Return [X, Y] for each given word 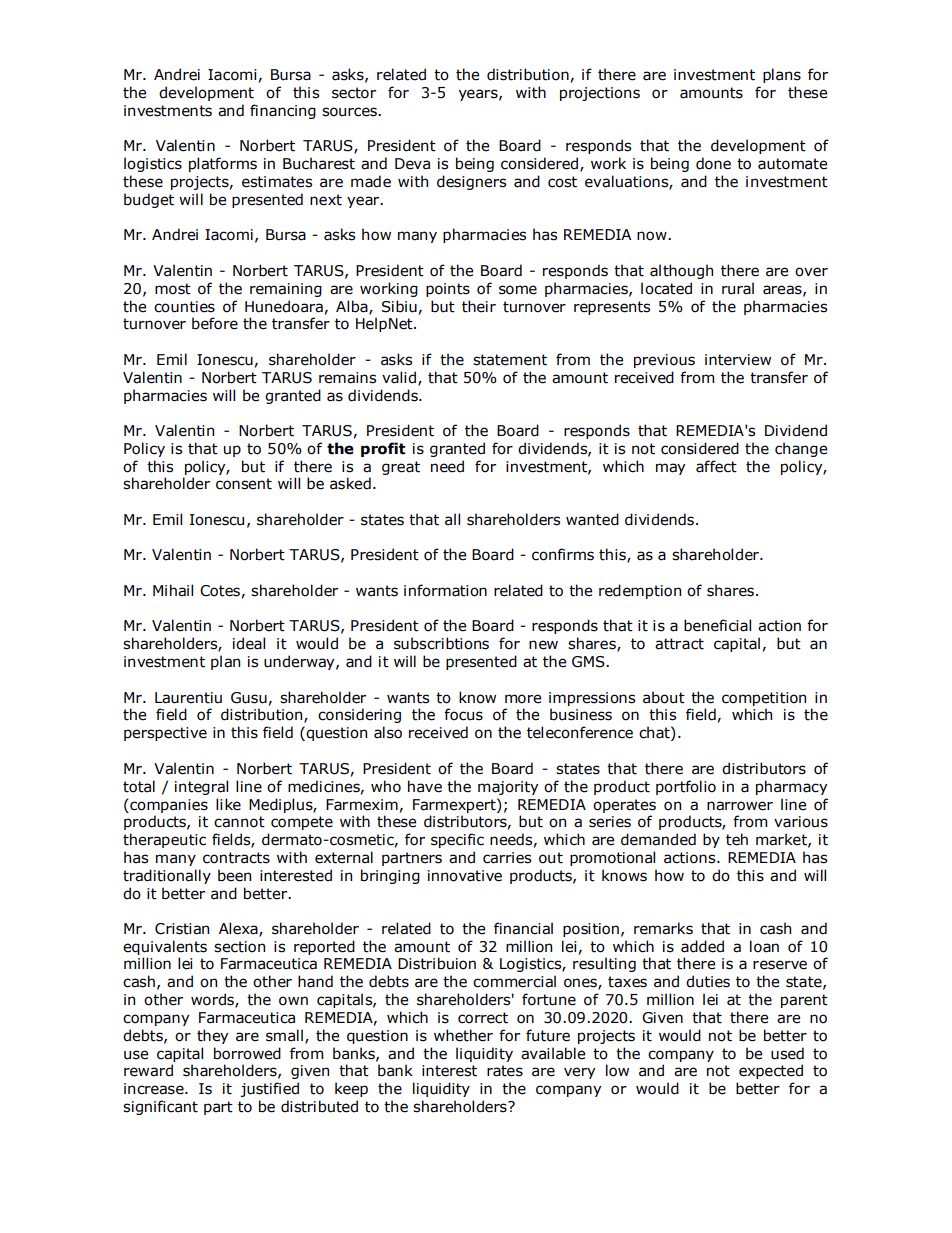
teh [737, 839]
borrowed [247, 1053]
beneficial [717, 625]
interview [738, 360]
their [479, 306]
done [713, 163]
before [215, 323]
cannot [239, 822]
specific [457, 840]
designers [471, 182]
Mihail [173, 590]
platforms [223, 164]
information [445, 590]
